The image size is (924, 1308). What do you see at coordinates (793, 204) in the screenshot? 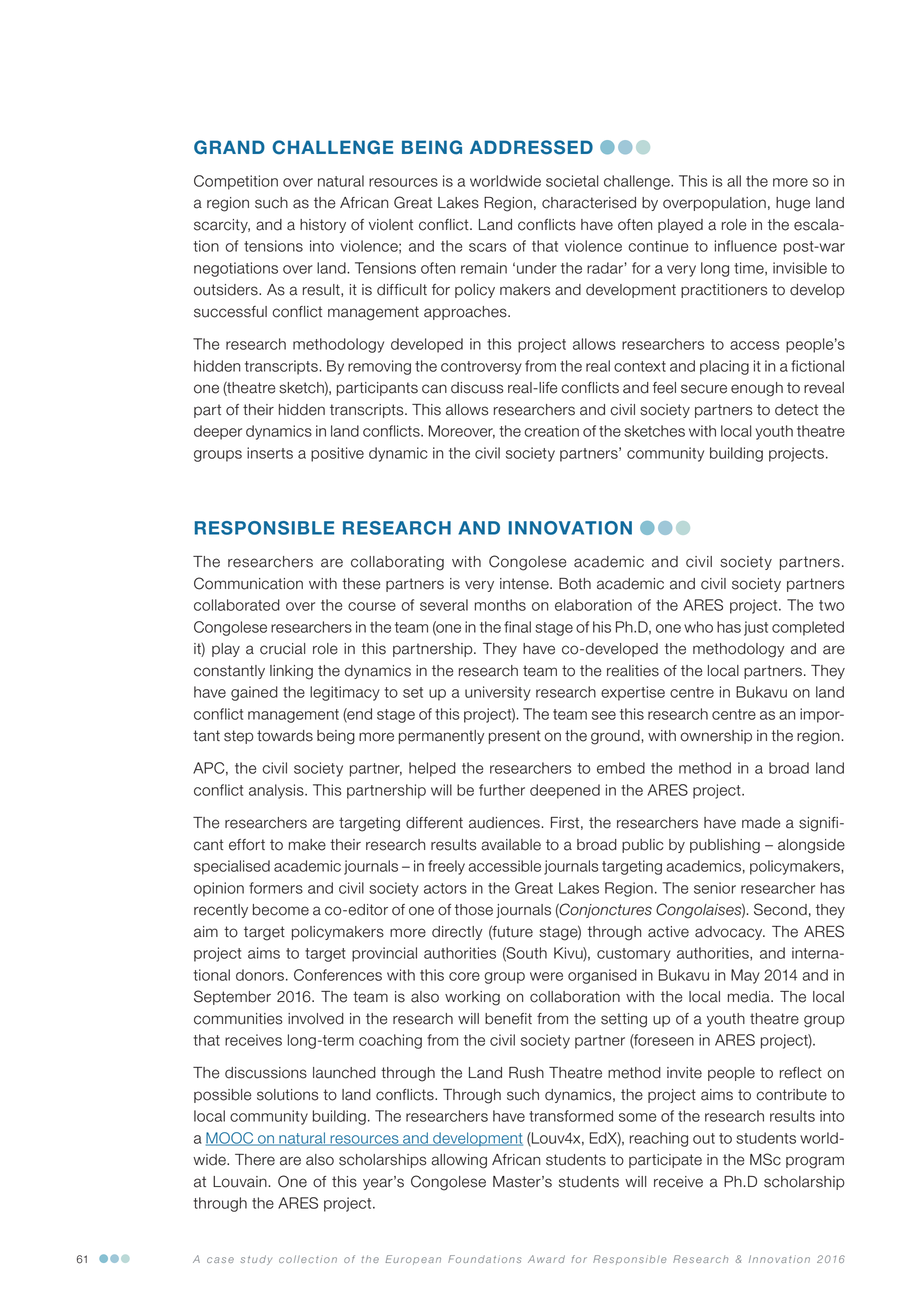
I see `huge` at bounding box center [793, 204].
